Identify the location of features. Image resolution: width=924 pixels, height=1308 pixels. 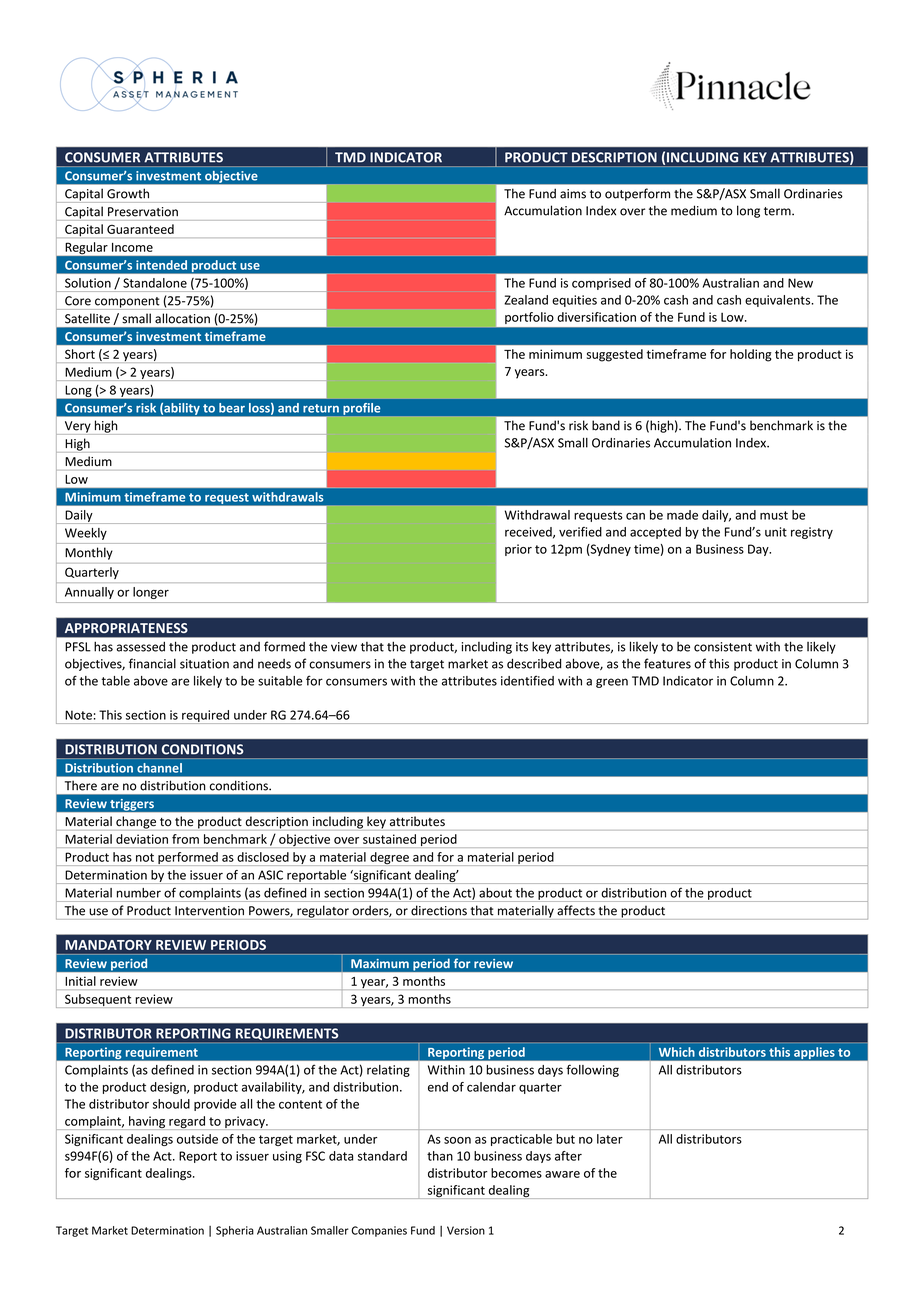
(667, 663).
